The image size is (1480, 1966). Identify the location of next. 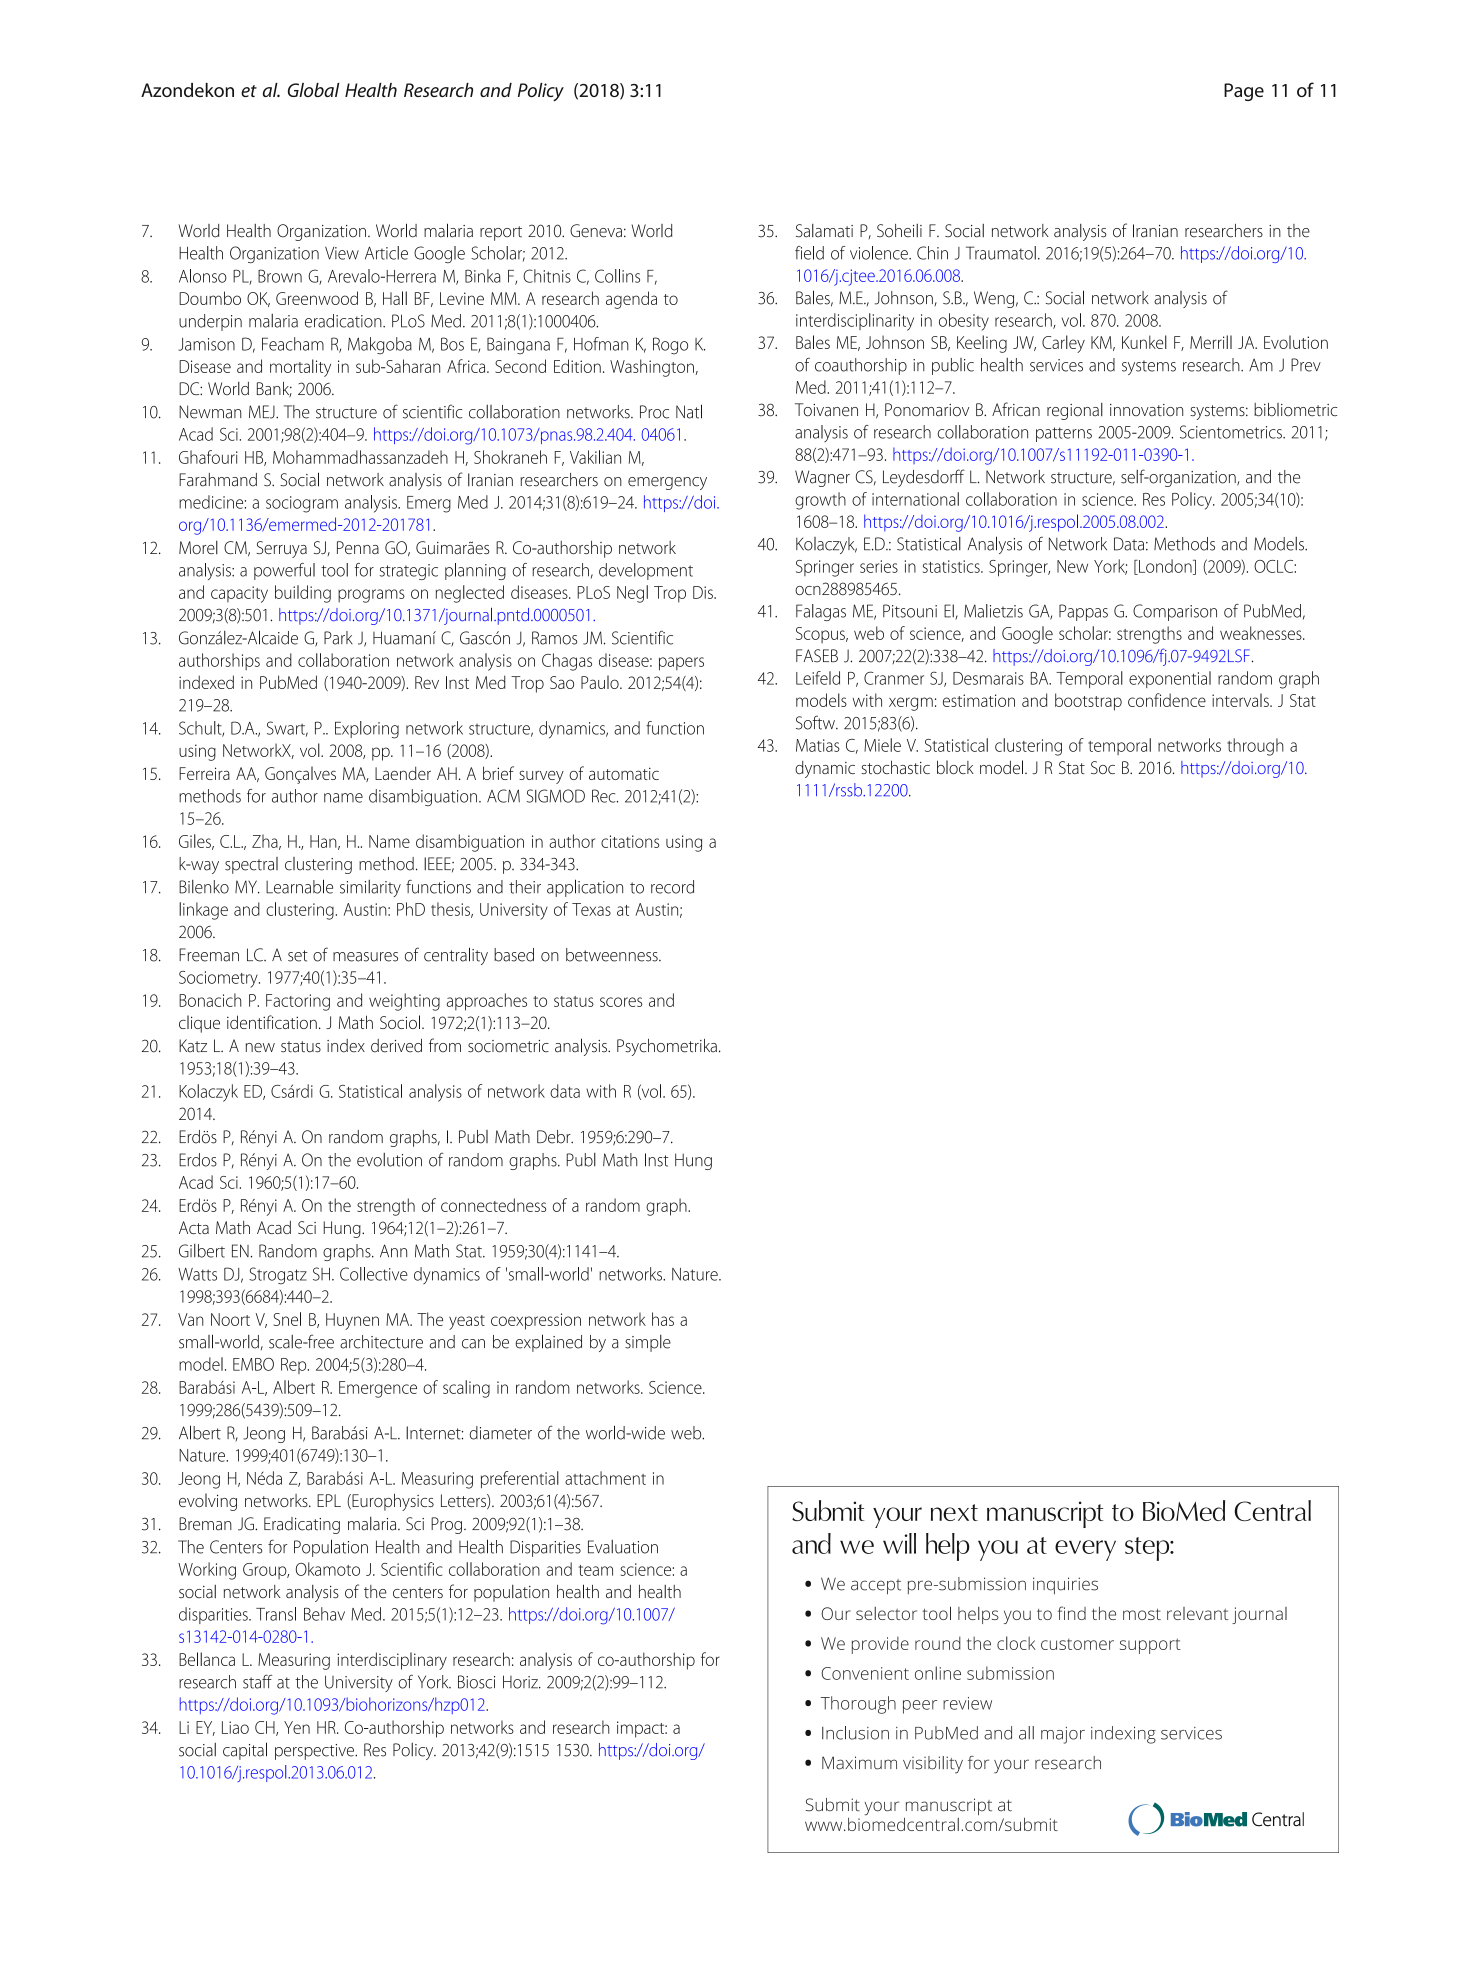
(954, 1512).
